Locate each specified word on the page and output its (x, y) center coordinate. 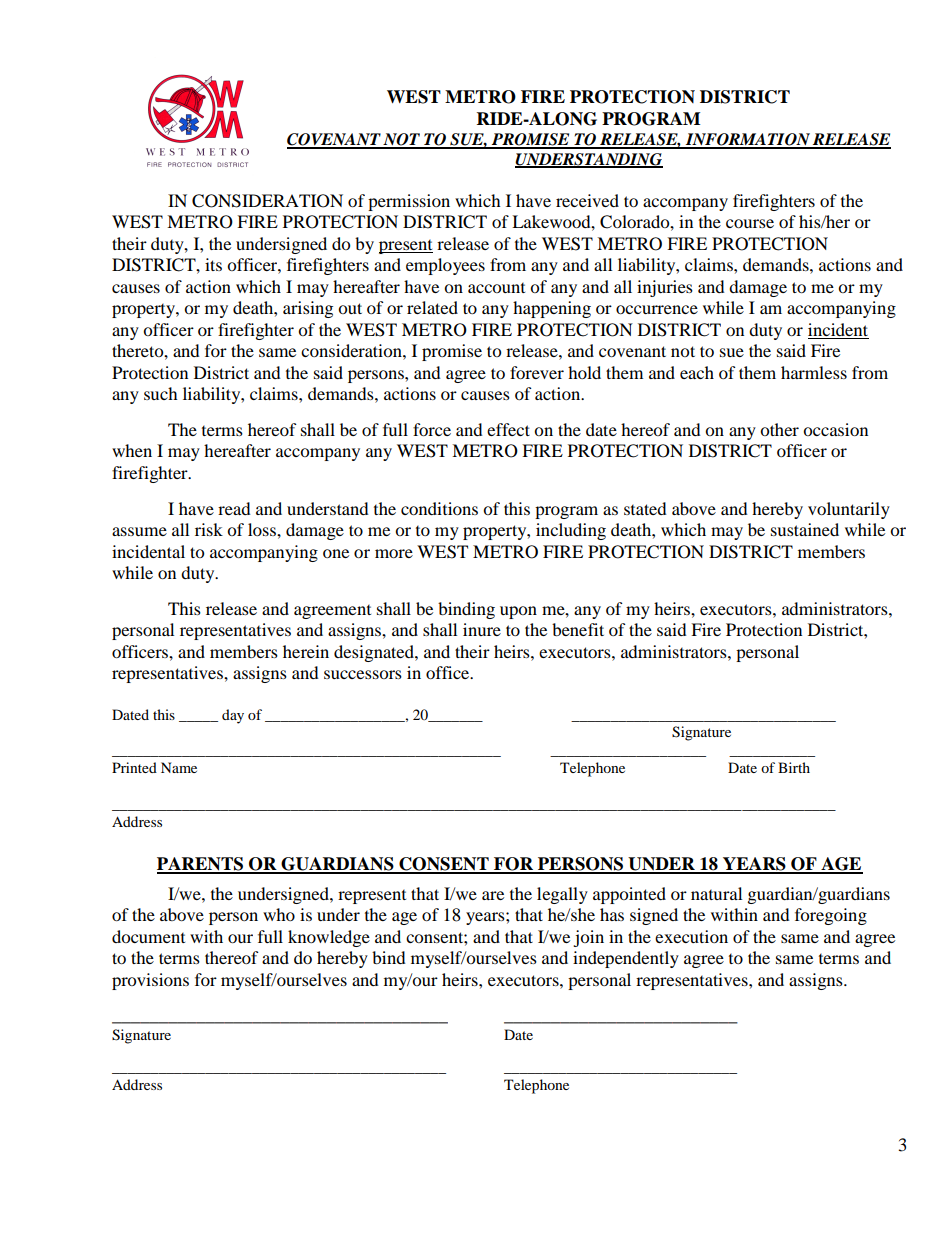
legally (562, 895)
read (234, 508)
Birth (794, 767)
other (779, 429)
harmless (814, 372)
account (496, 288)
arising (308, 309)
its (213, 264)
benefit (578, 629)
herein (306, 651)
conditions (439, 508)
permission (409, 202)
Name (179, 767)
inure (482, 629)
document (148, 936)
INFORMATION (747, 140)
